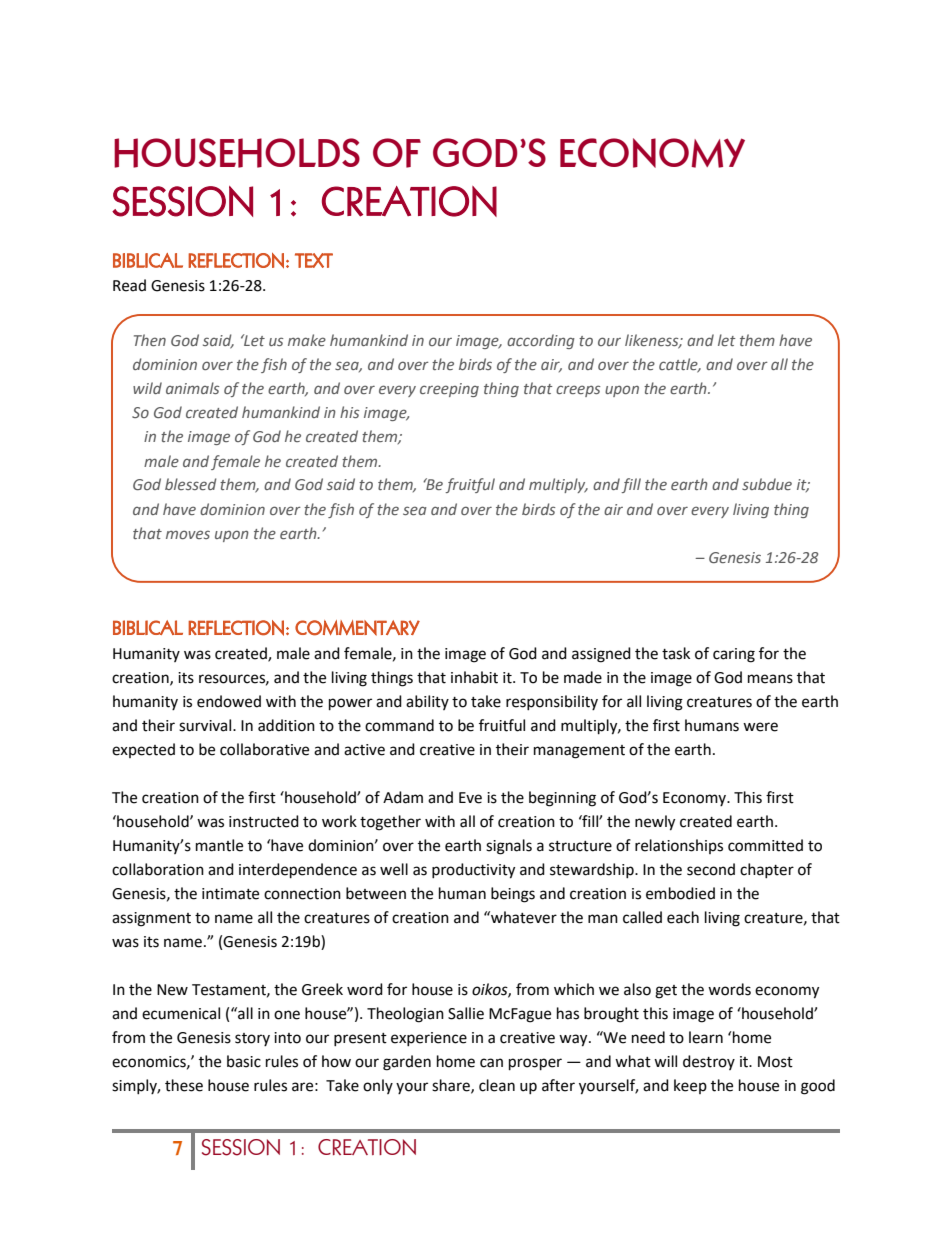  Describe the element at coordinates (403, 797) in the page. I see `Adam` at that location.
